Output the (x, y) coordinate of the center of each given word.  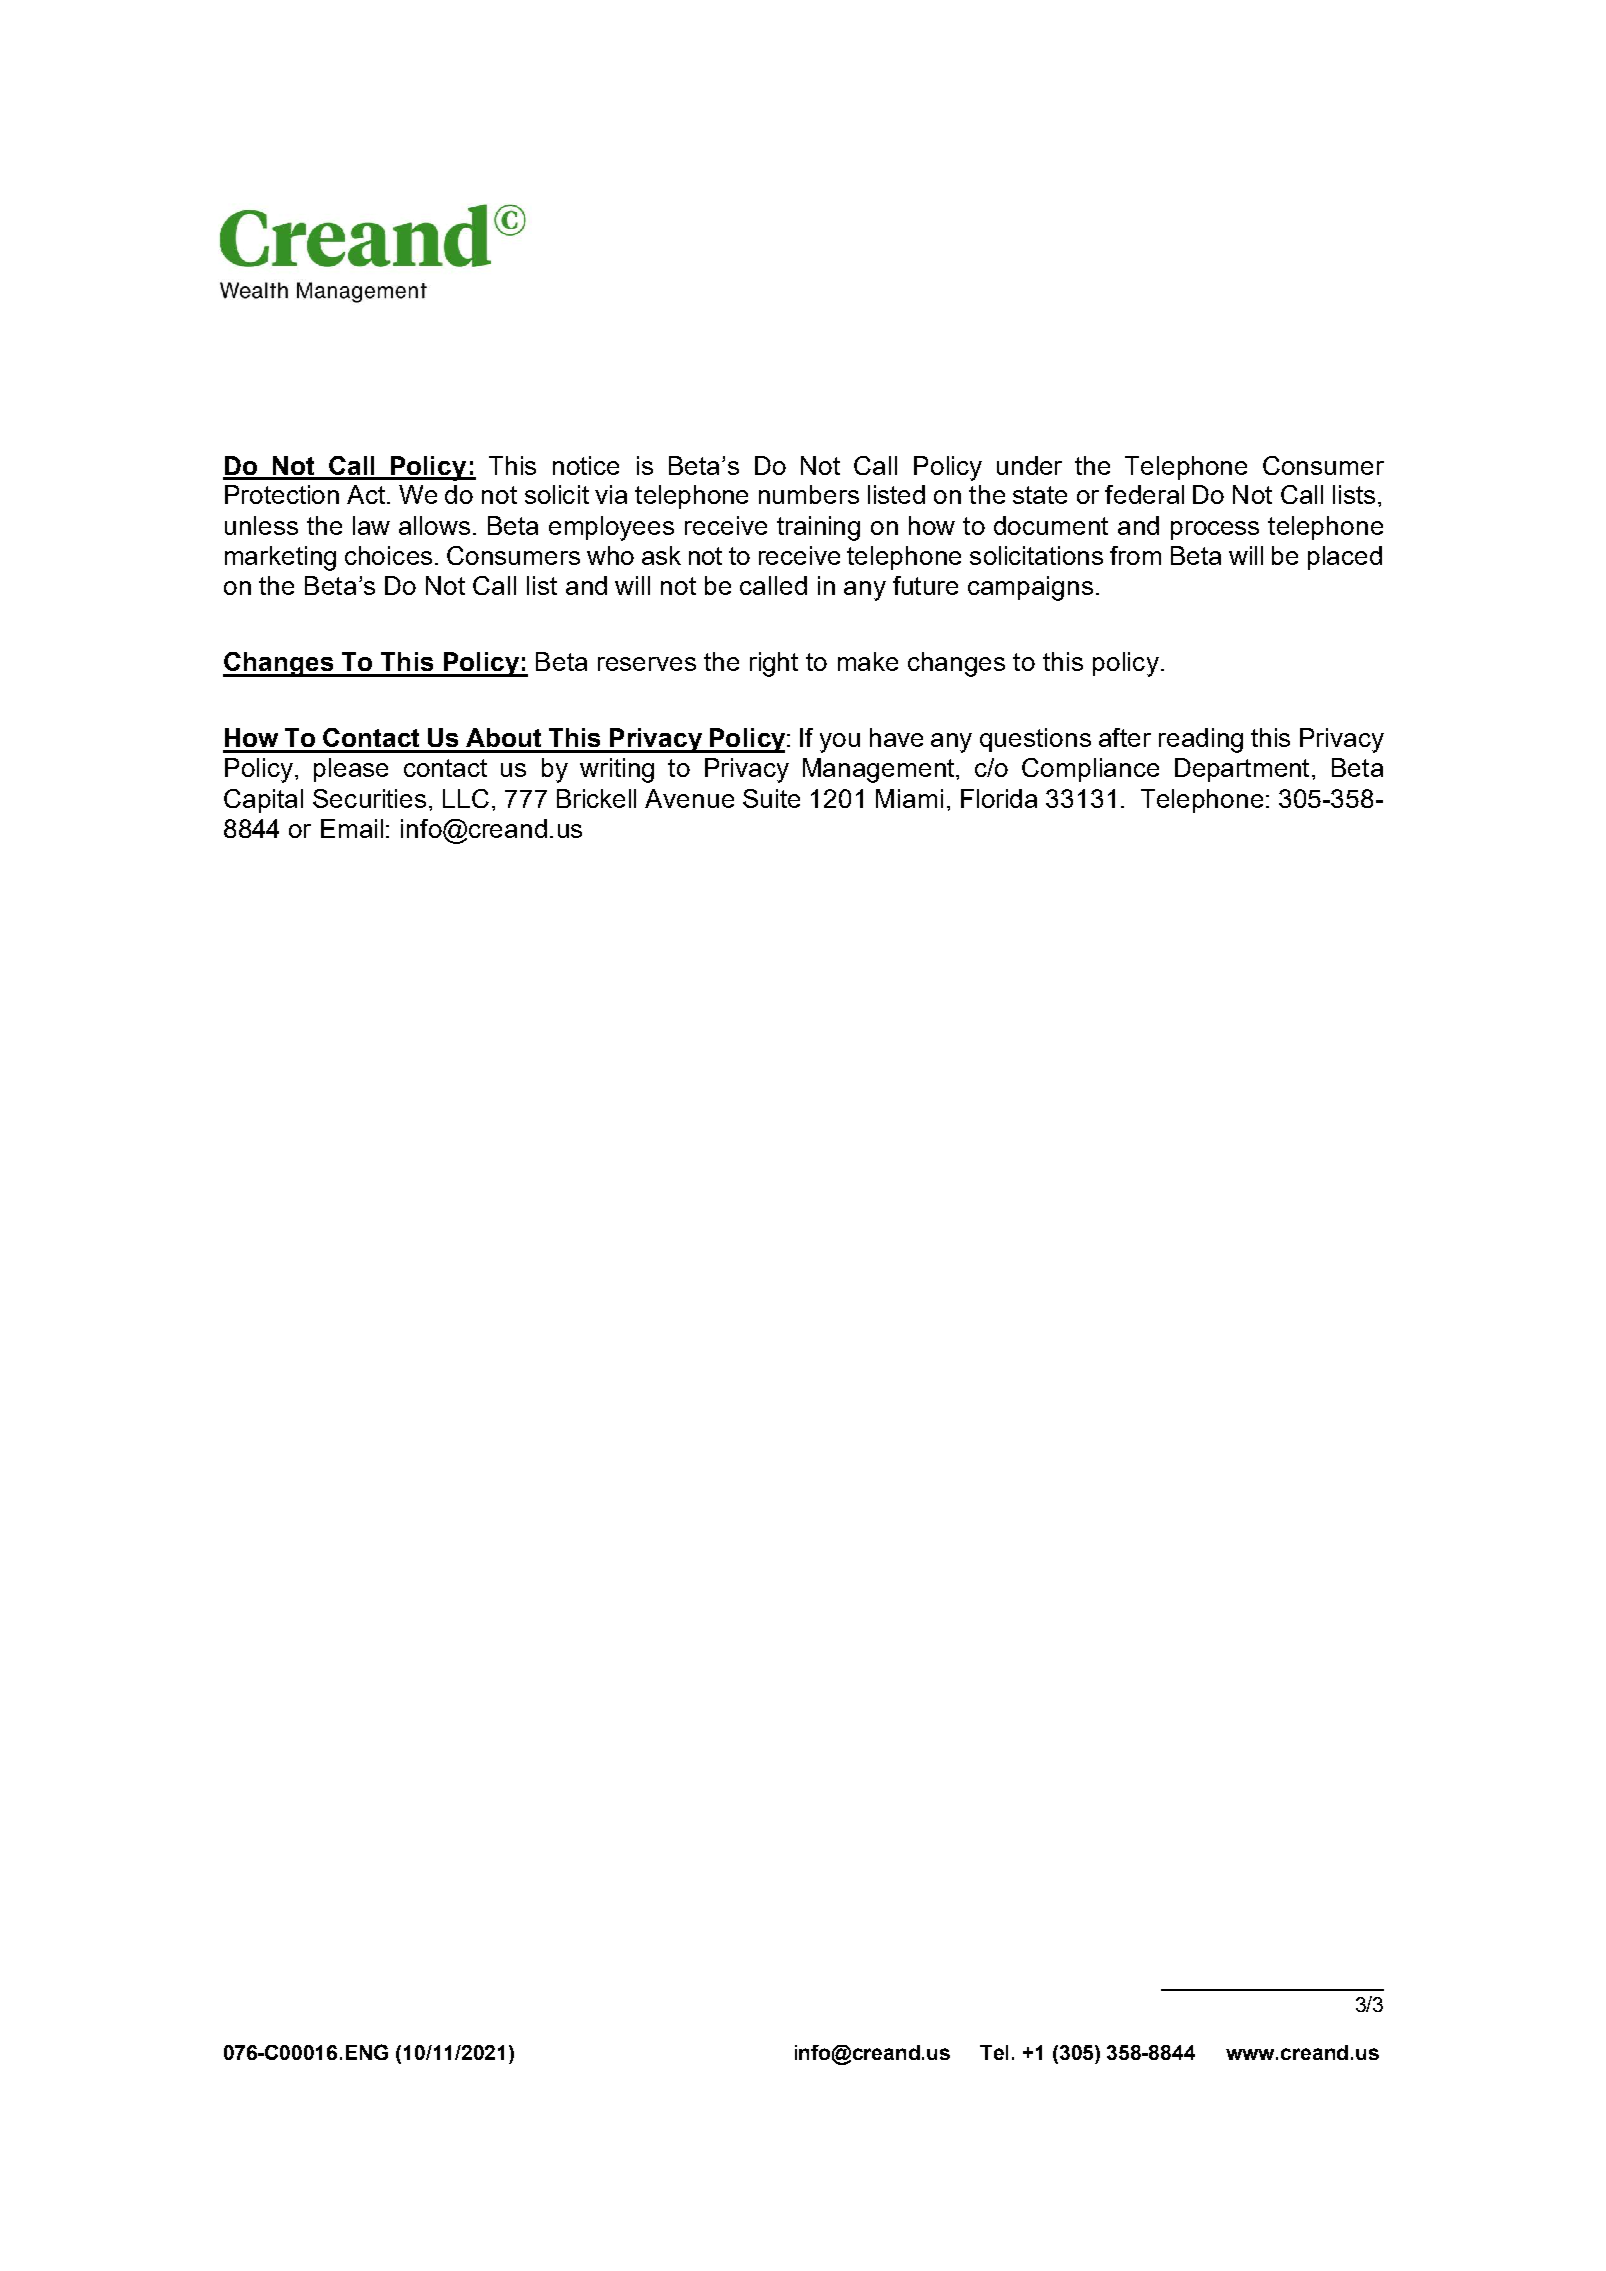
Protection (282, 494)
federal (1144, 494)
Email (352, 828)
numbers (809, 494)
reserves (647, 664)
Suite (771, 798)
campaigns (1030, 588)
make (868, 661)
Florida (999, 798)
